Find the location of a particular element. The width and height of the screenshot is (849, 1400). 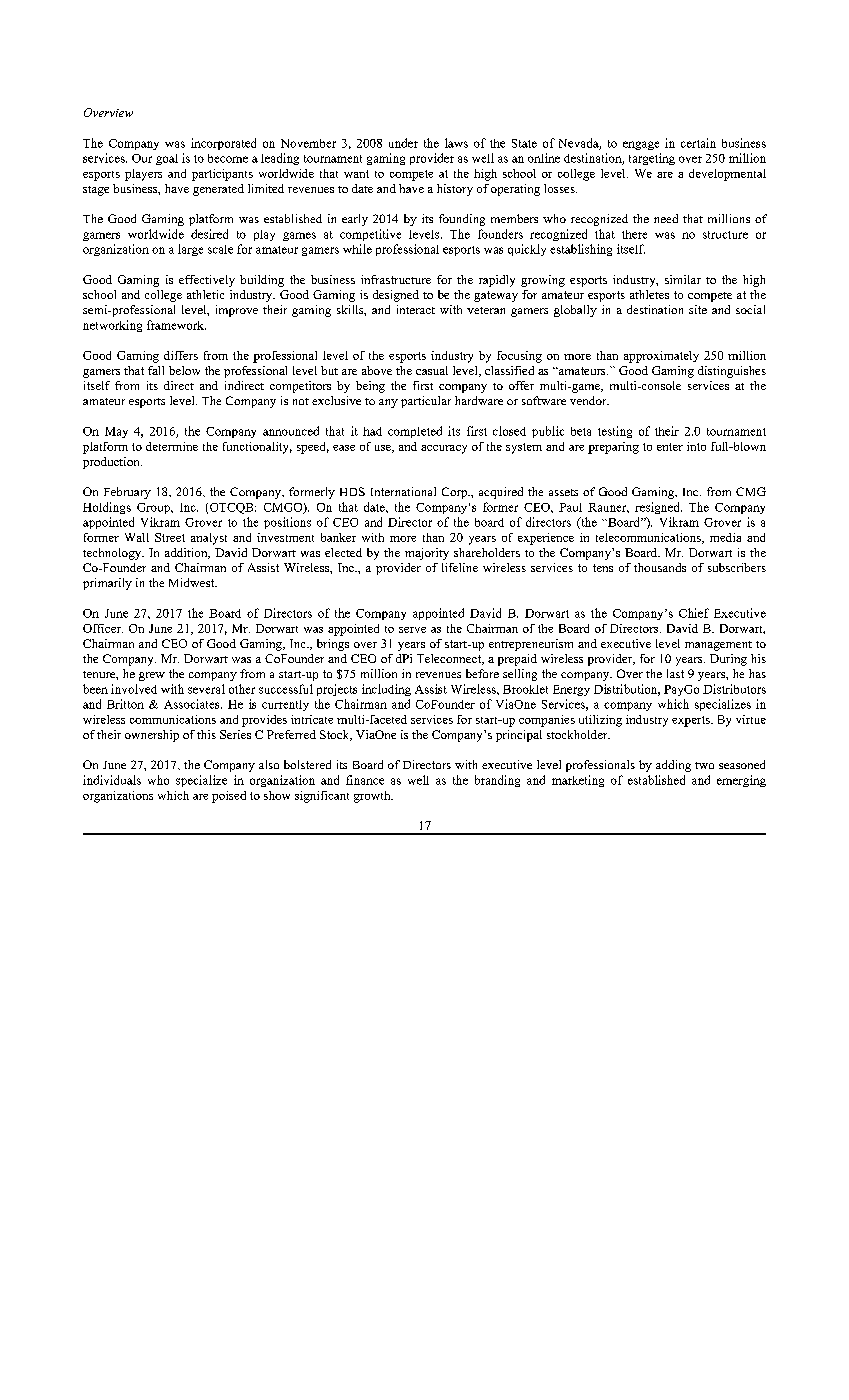

casual is located at coordinates (432, 370).
